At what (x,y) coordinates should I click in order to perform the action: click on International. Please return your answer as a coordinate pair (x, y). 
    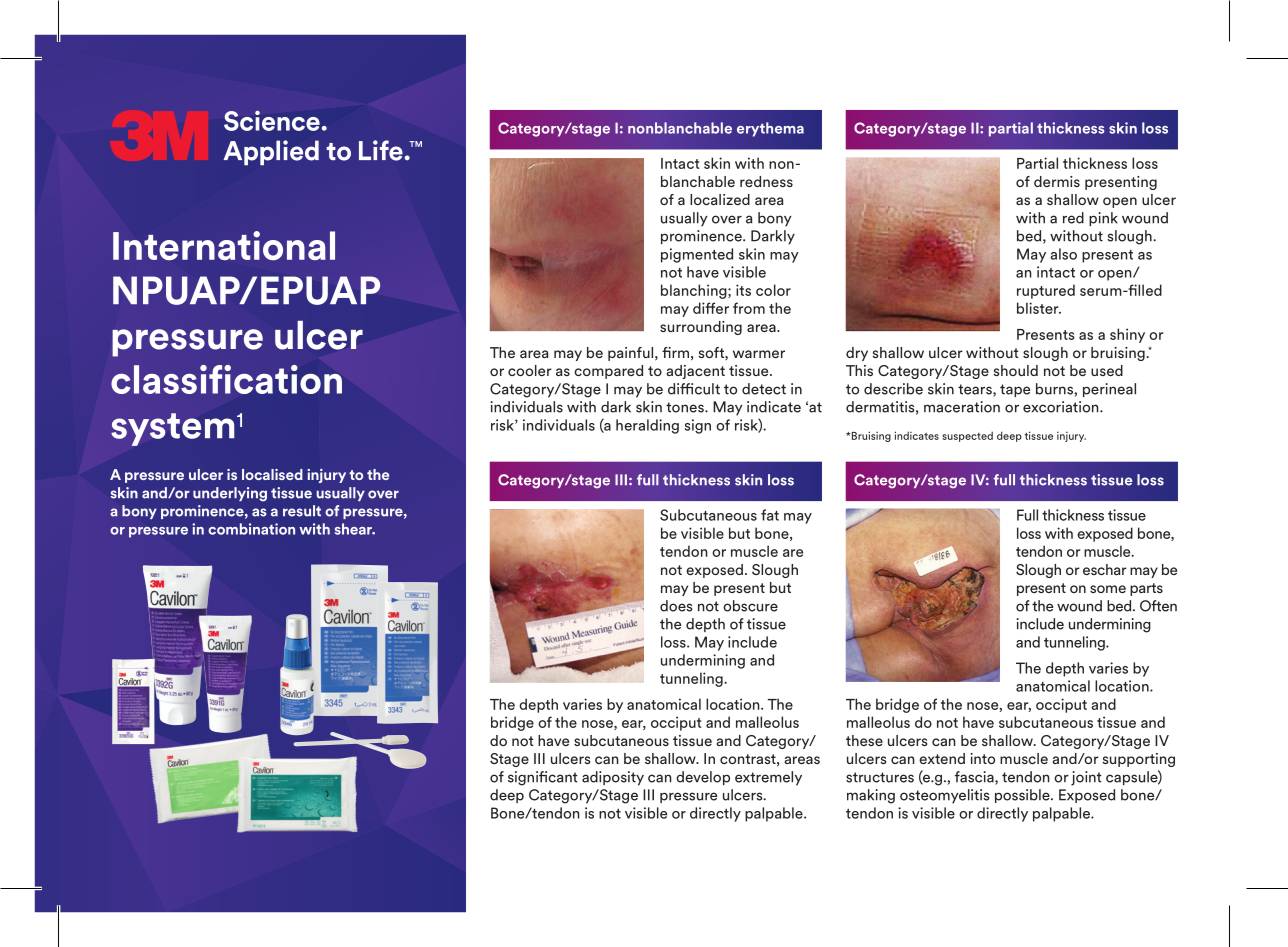
    Looking at the image, I should click on (224, 246).
